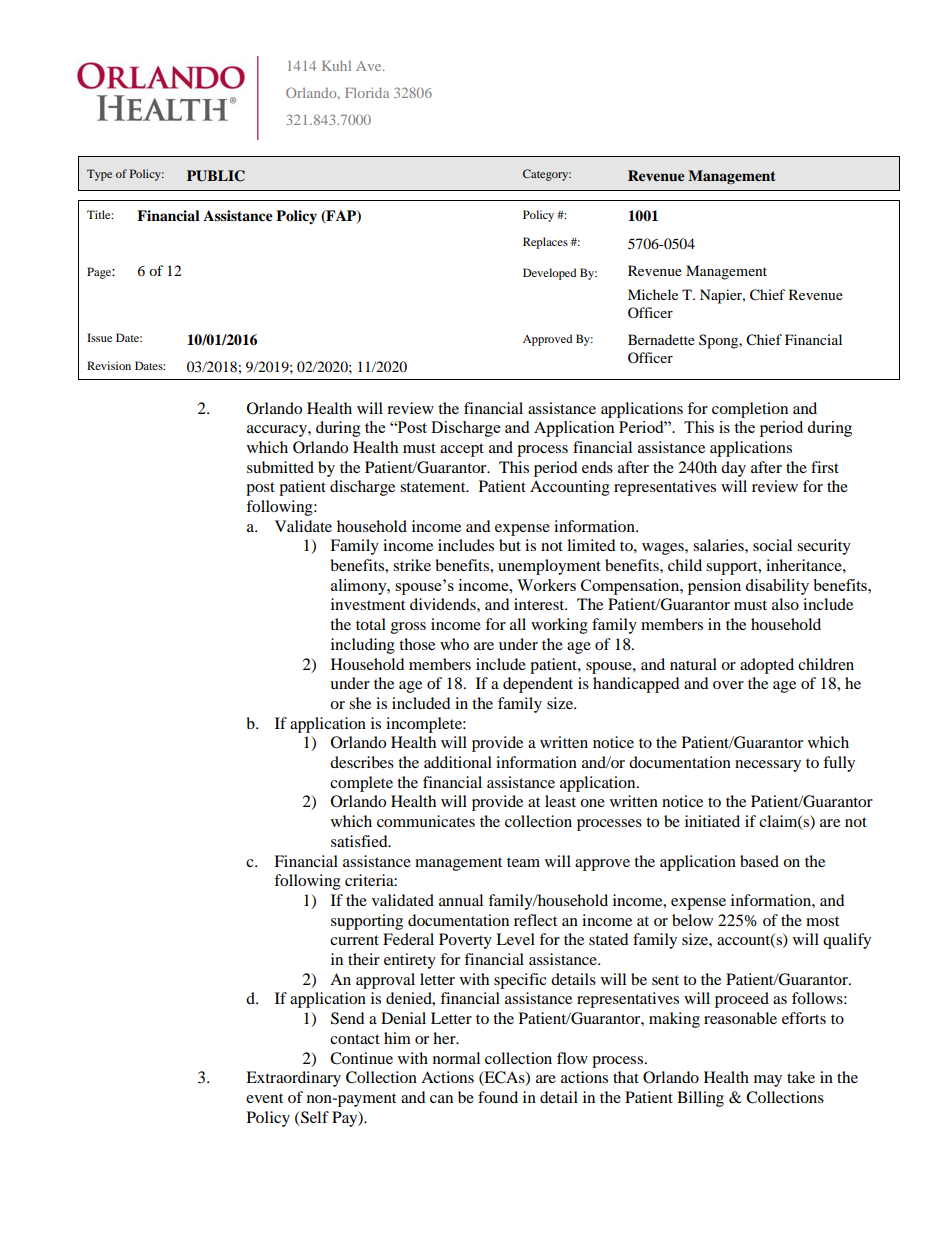 The height and width of the page is (1233, 952). Describe the element at coordinates (216, 176) in the page. I see `PUBLIC` at that location.
